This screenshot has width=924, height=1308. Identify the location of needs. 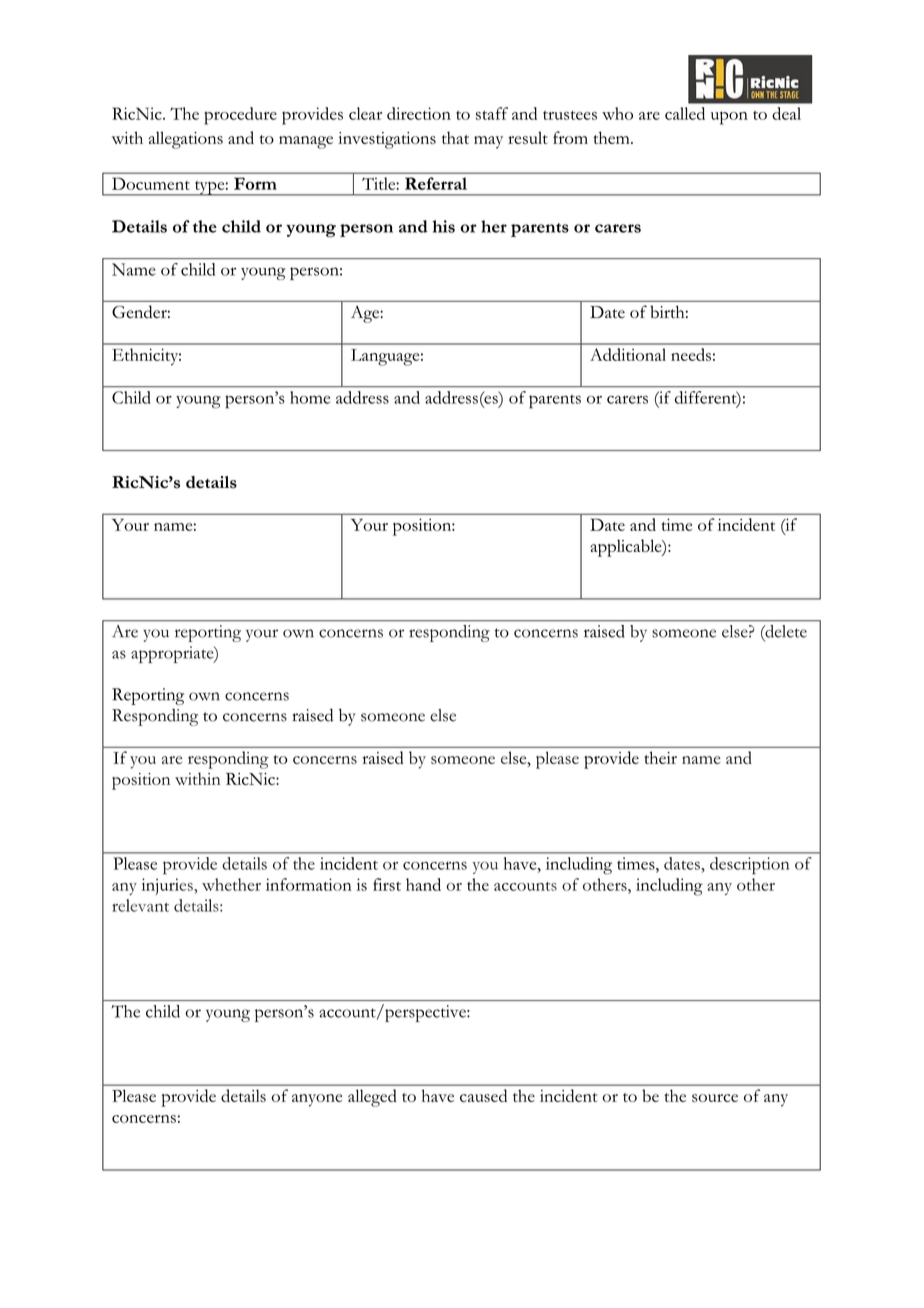
(691, 354).
